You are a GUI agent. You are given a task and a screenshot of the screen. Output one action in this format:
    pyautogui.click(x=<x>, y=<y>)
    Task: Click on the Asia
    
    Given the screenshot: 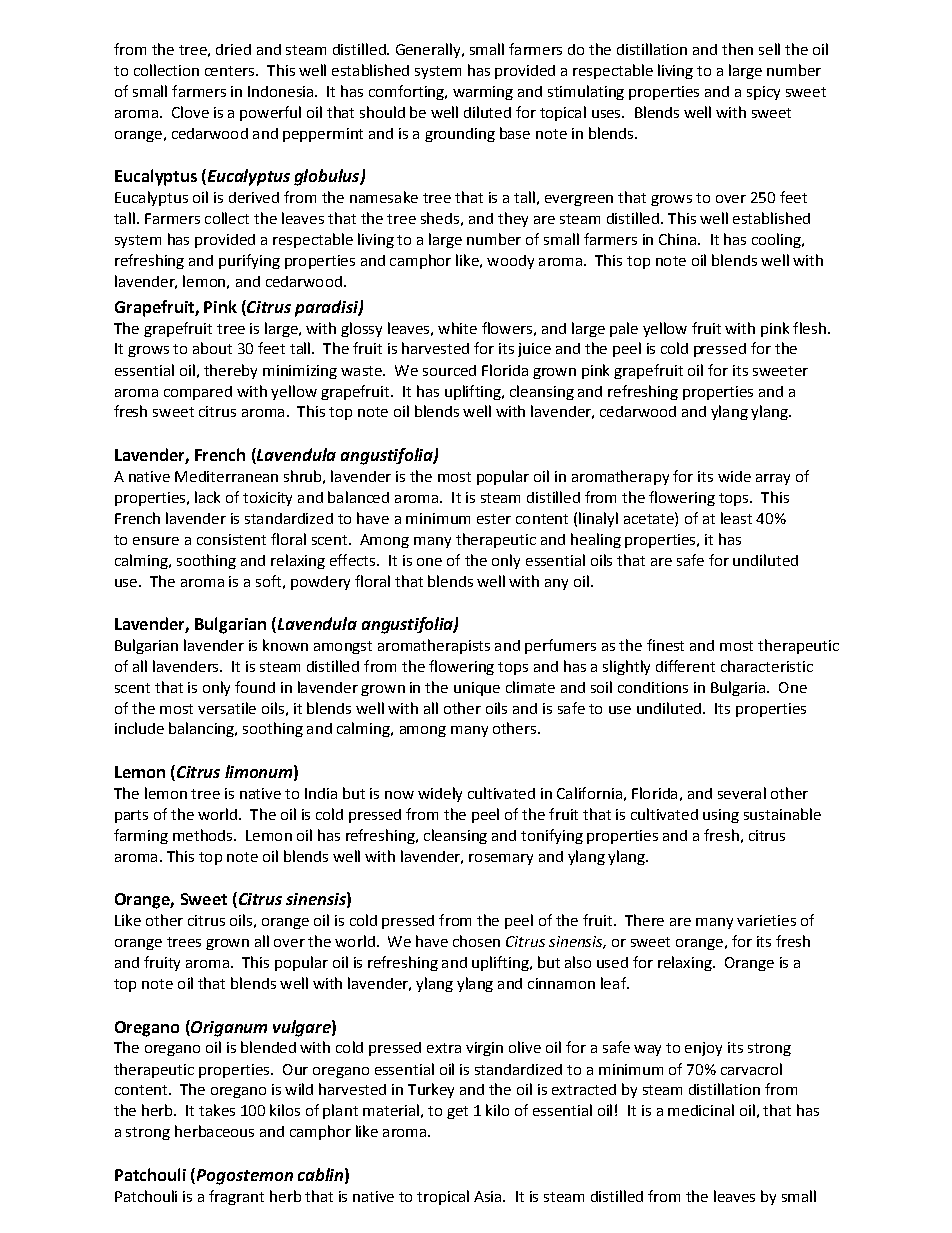 What is the action you would take?
    pyautogui.click(x=489, y=1196)
